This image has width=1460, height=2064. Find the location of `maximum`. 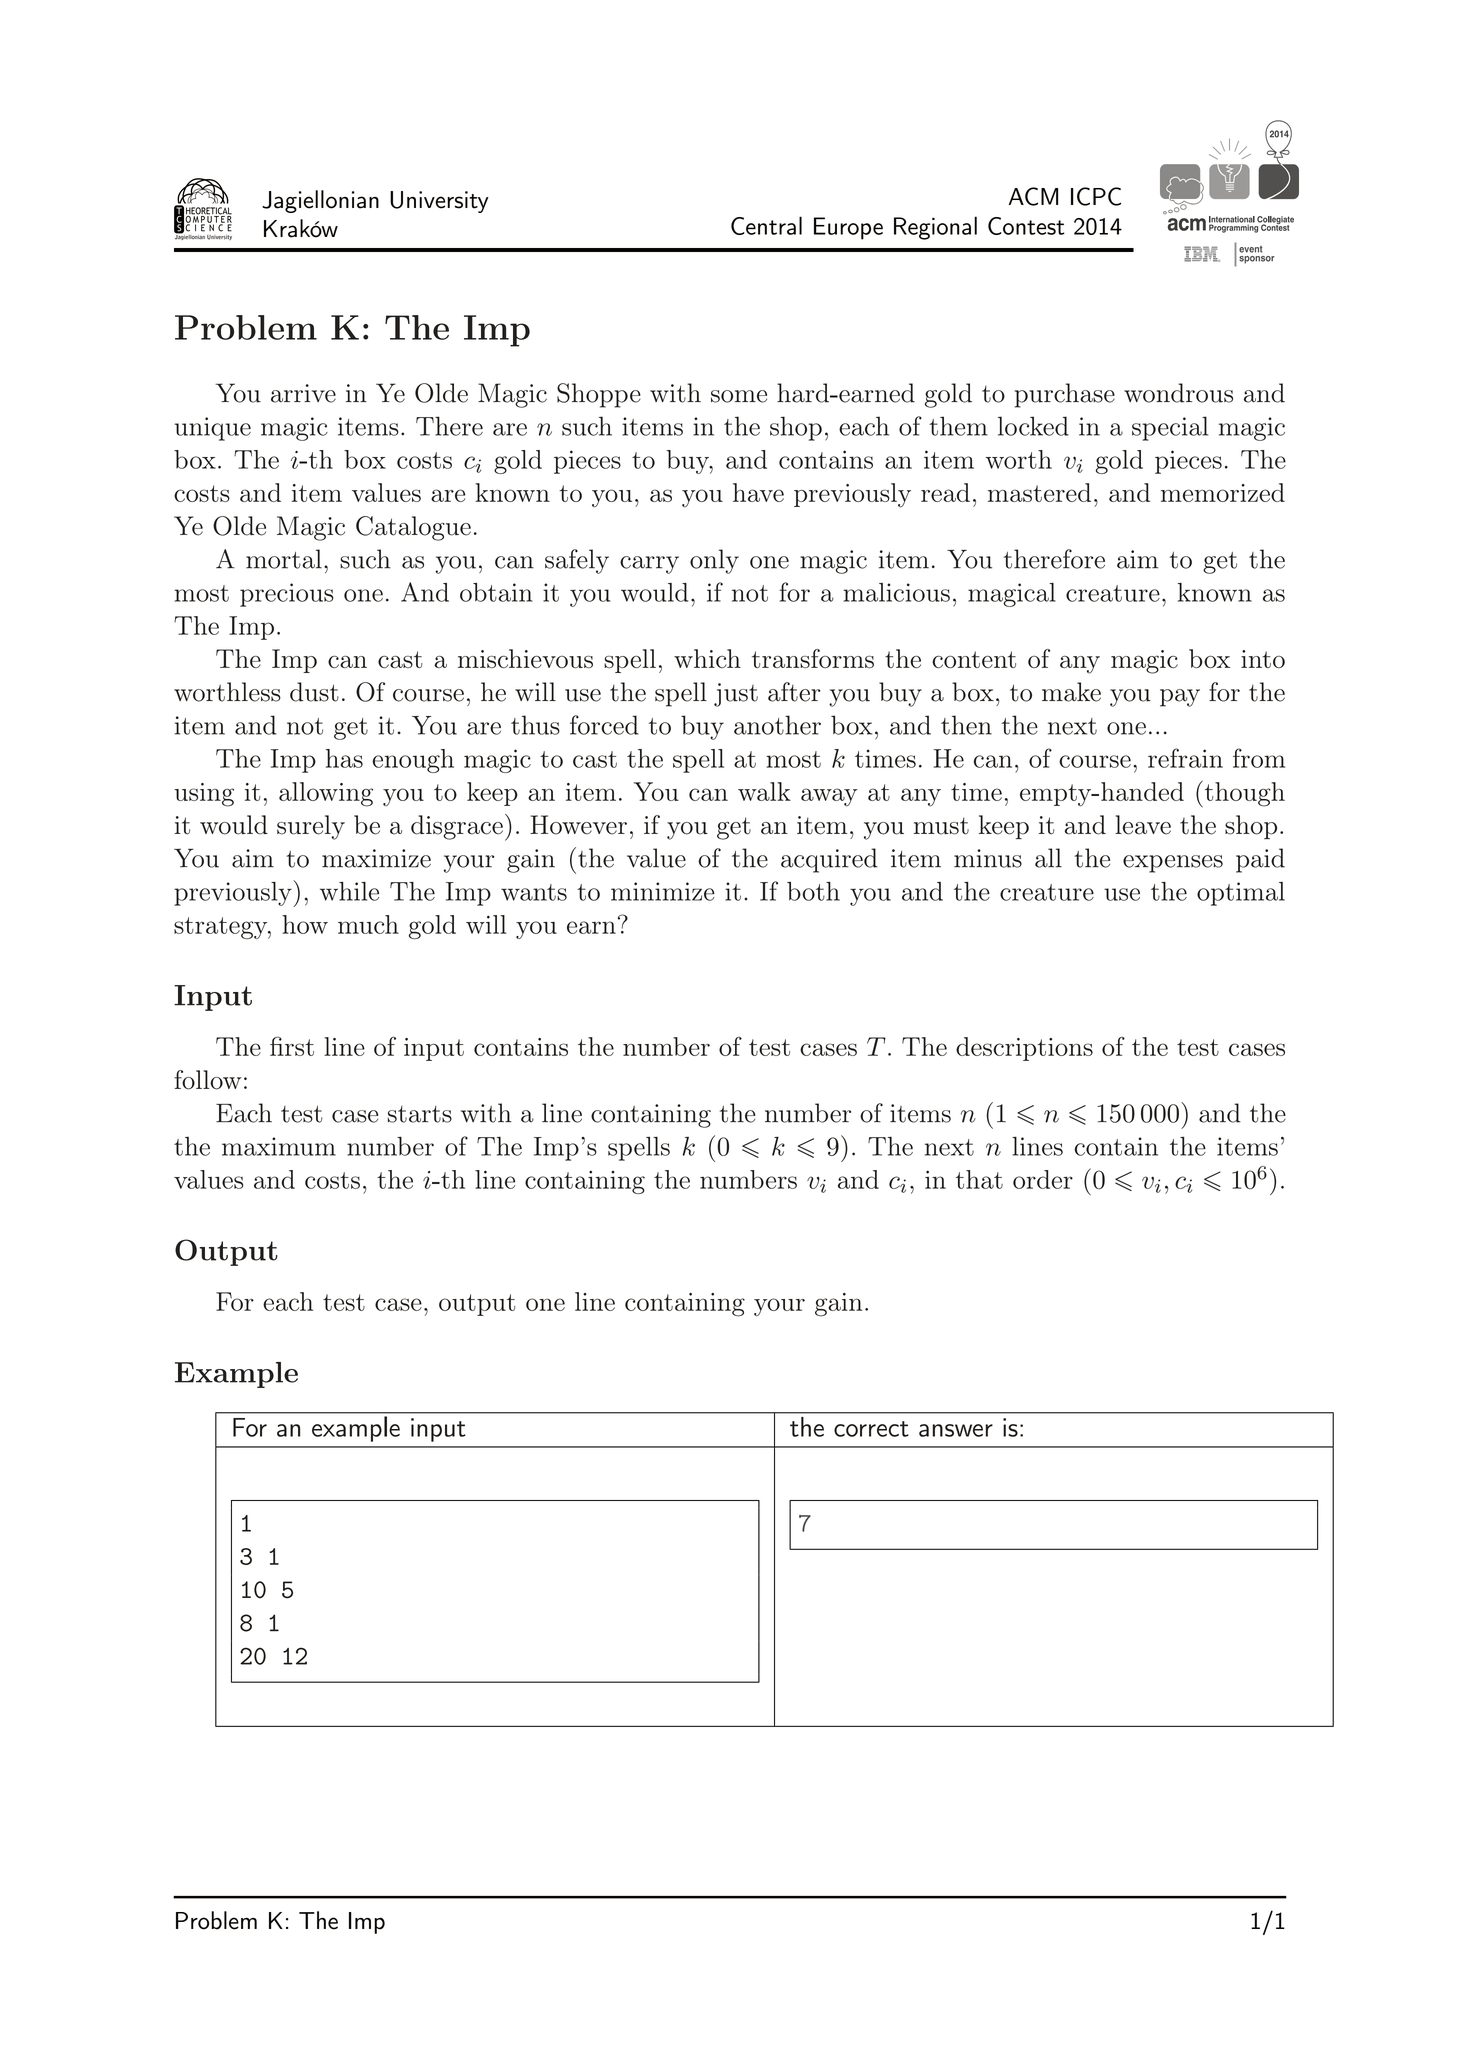

maximum is located at coordinates (279, 1146).
